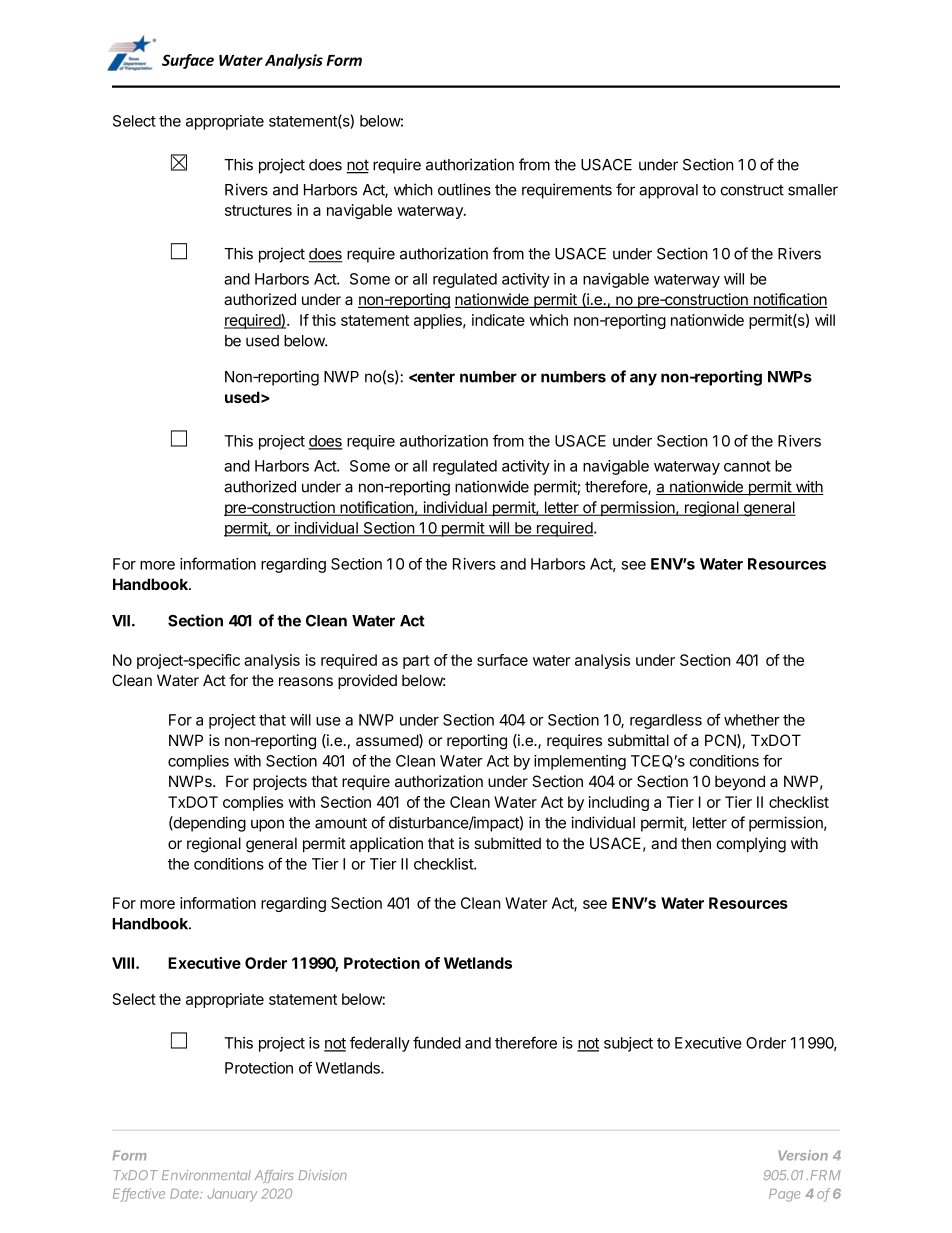 The width and height of the page is (952, 1233). What do you see at coordinates (752, 720) in the page?
I see `whether` at bounding box center [752, 720].
